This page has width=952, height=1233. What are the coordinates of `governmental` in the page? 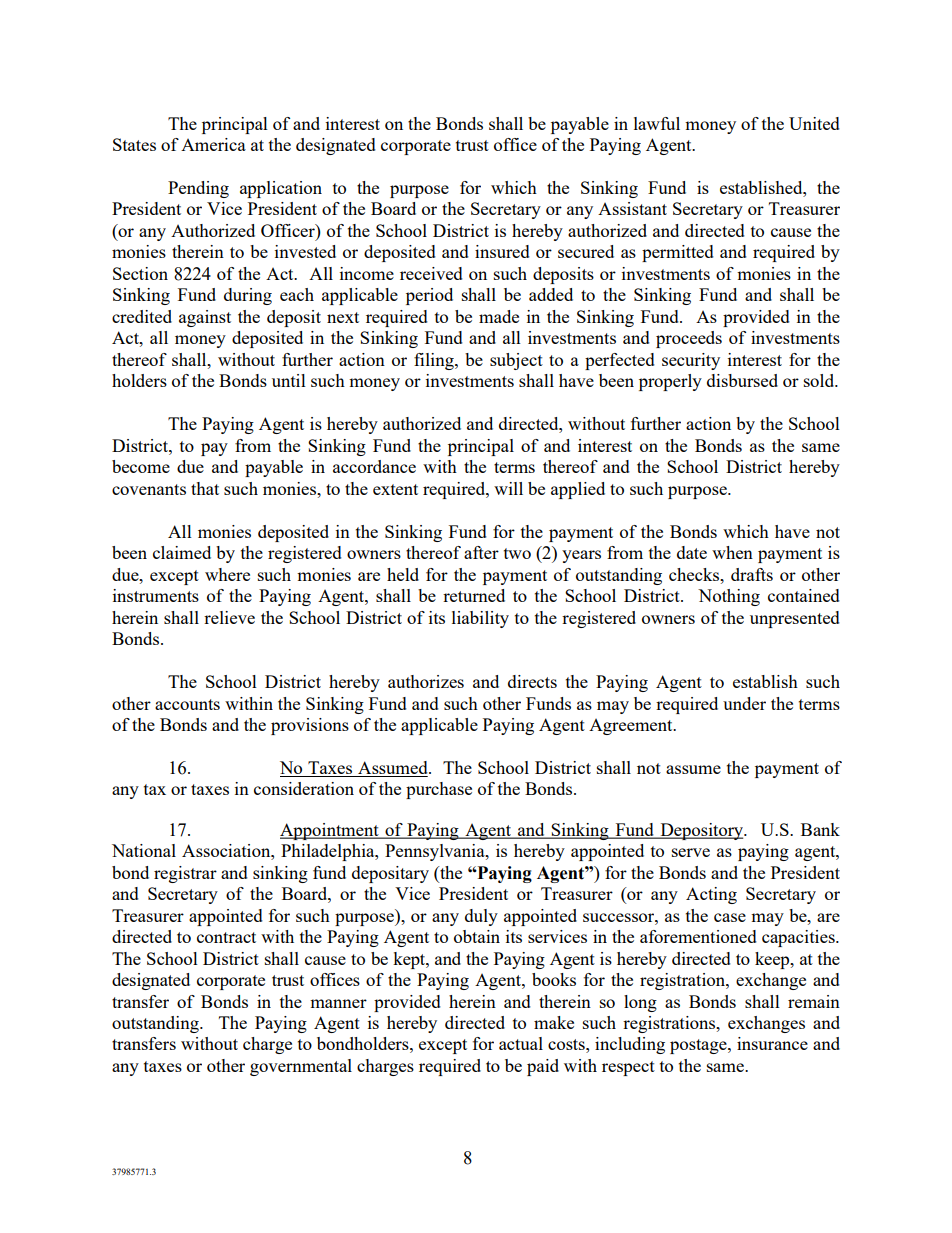 It's located at (301, 1067).
